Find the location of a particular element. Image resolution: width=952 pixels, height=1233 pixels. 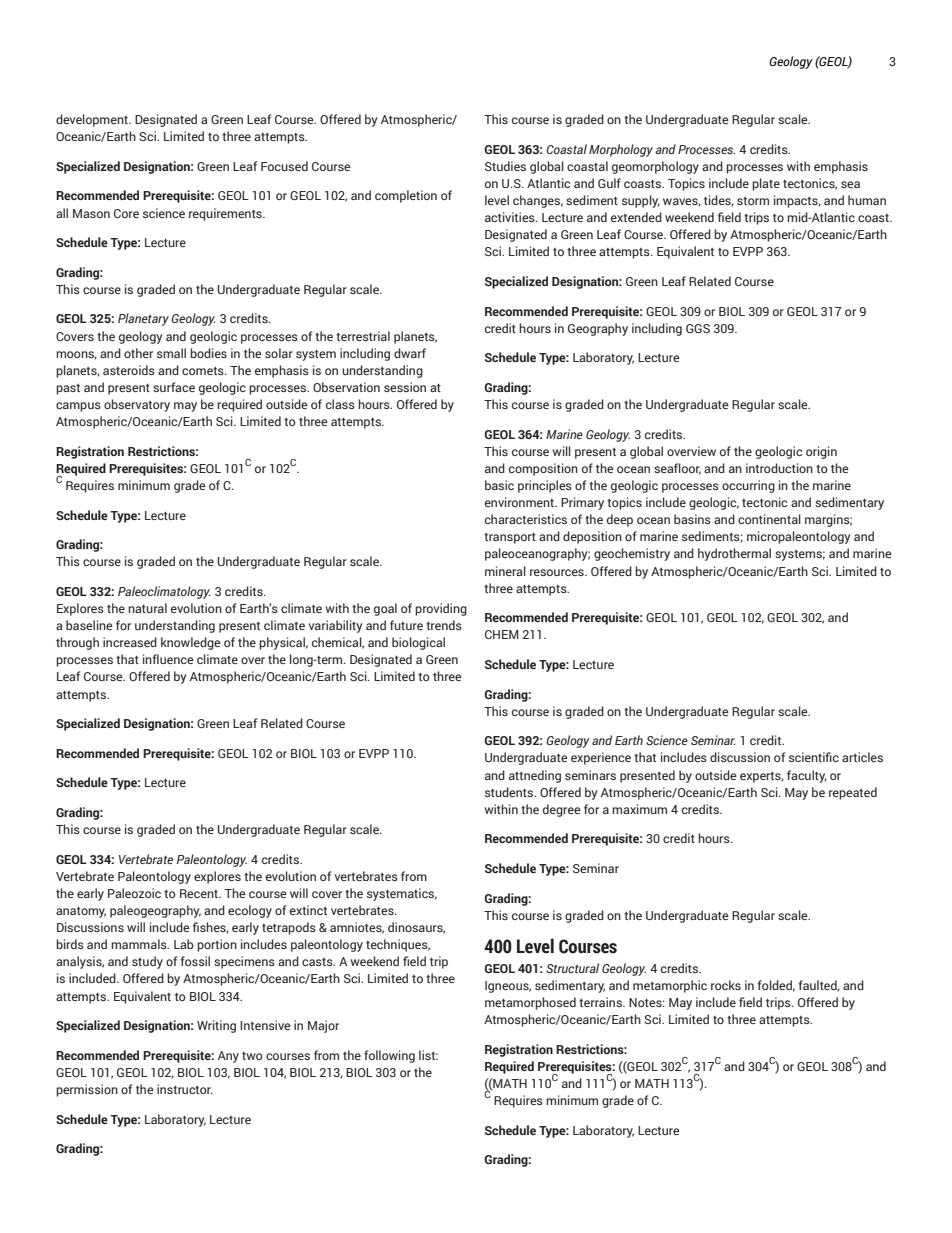

development is located at coordinates (93, 120).
